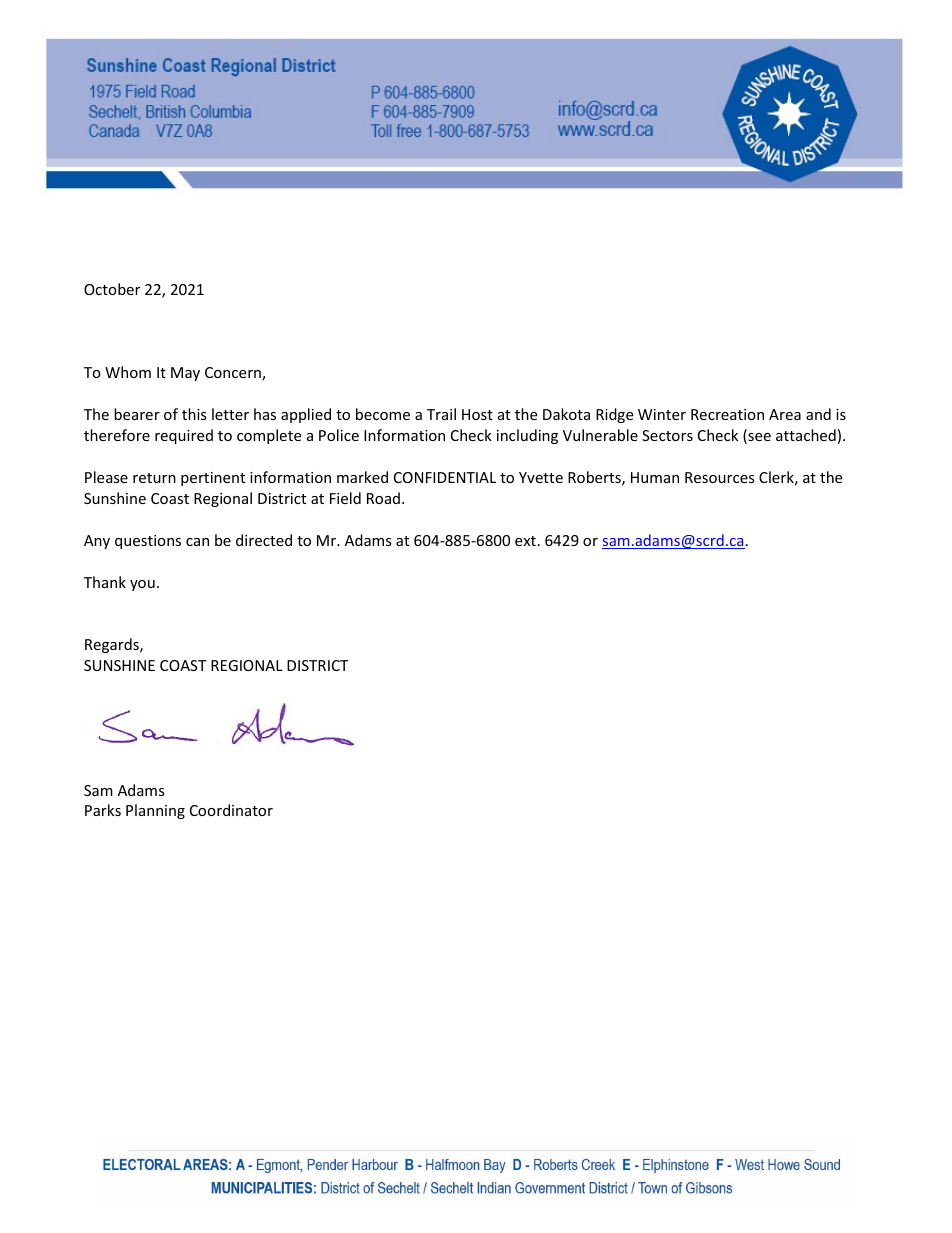 Image resolution: width=952 pixels, height=1233 pixels. What do you see at coordinates (445, 477) in the screenshot?
I see `CONFIDENTIAL` at bounding box center [445, 477].
